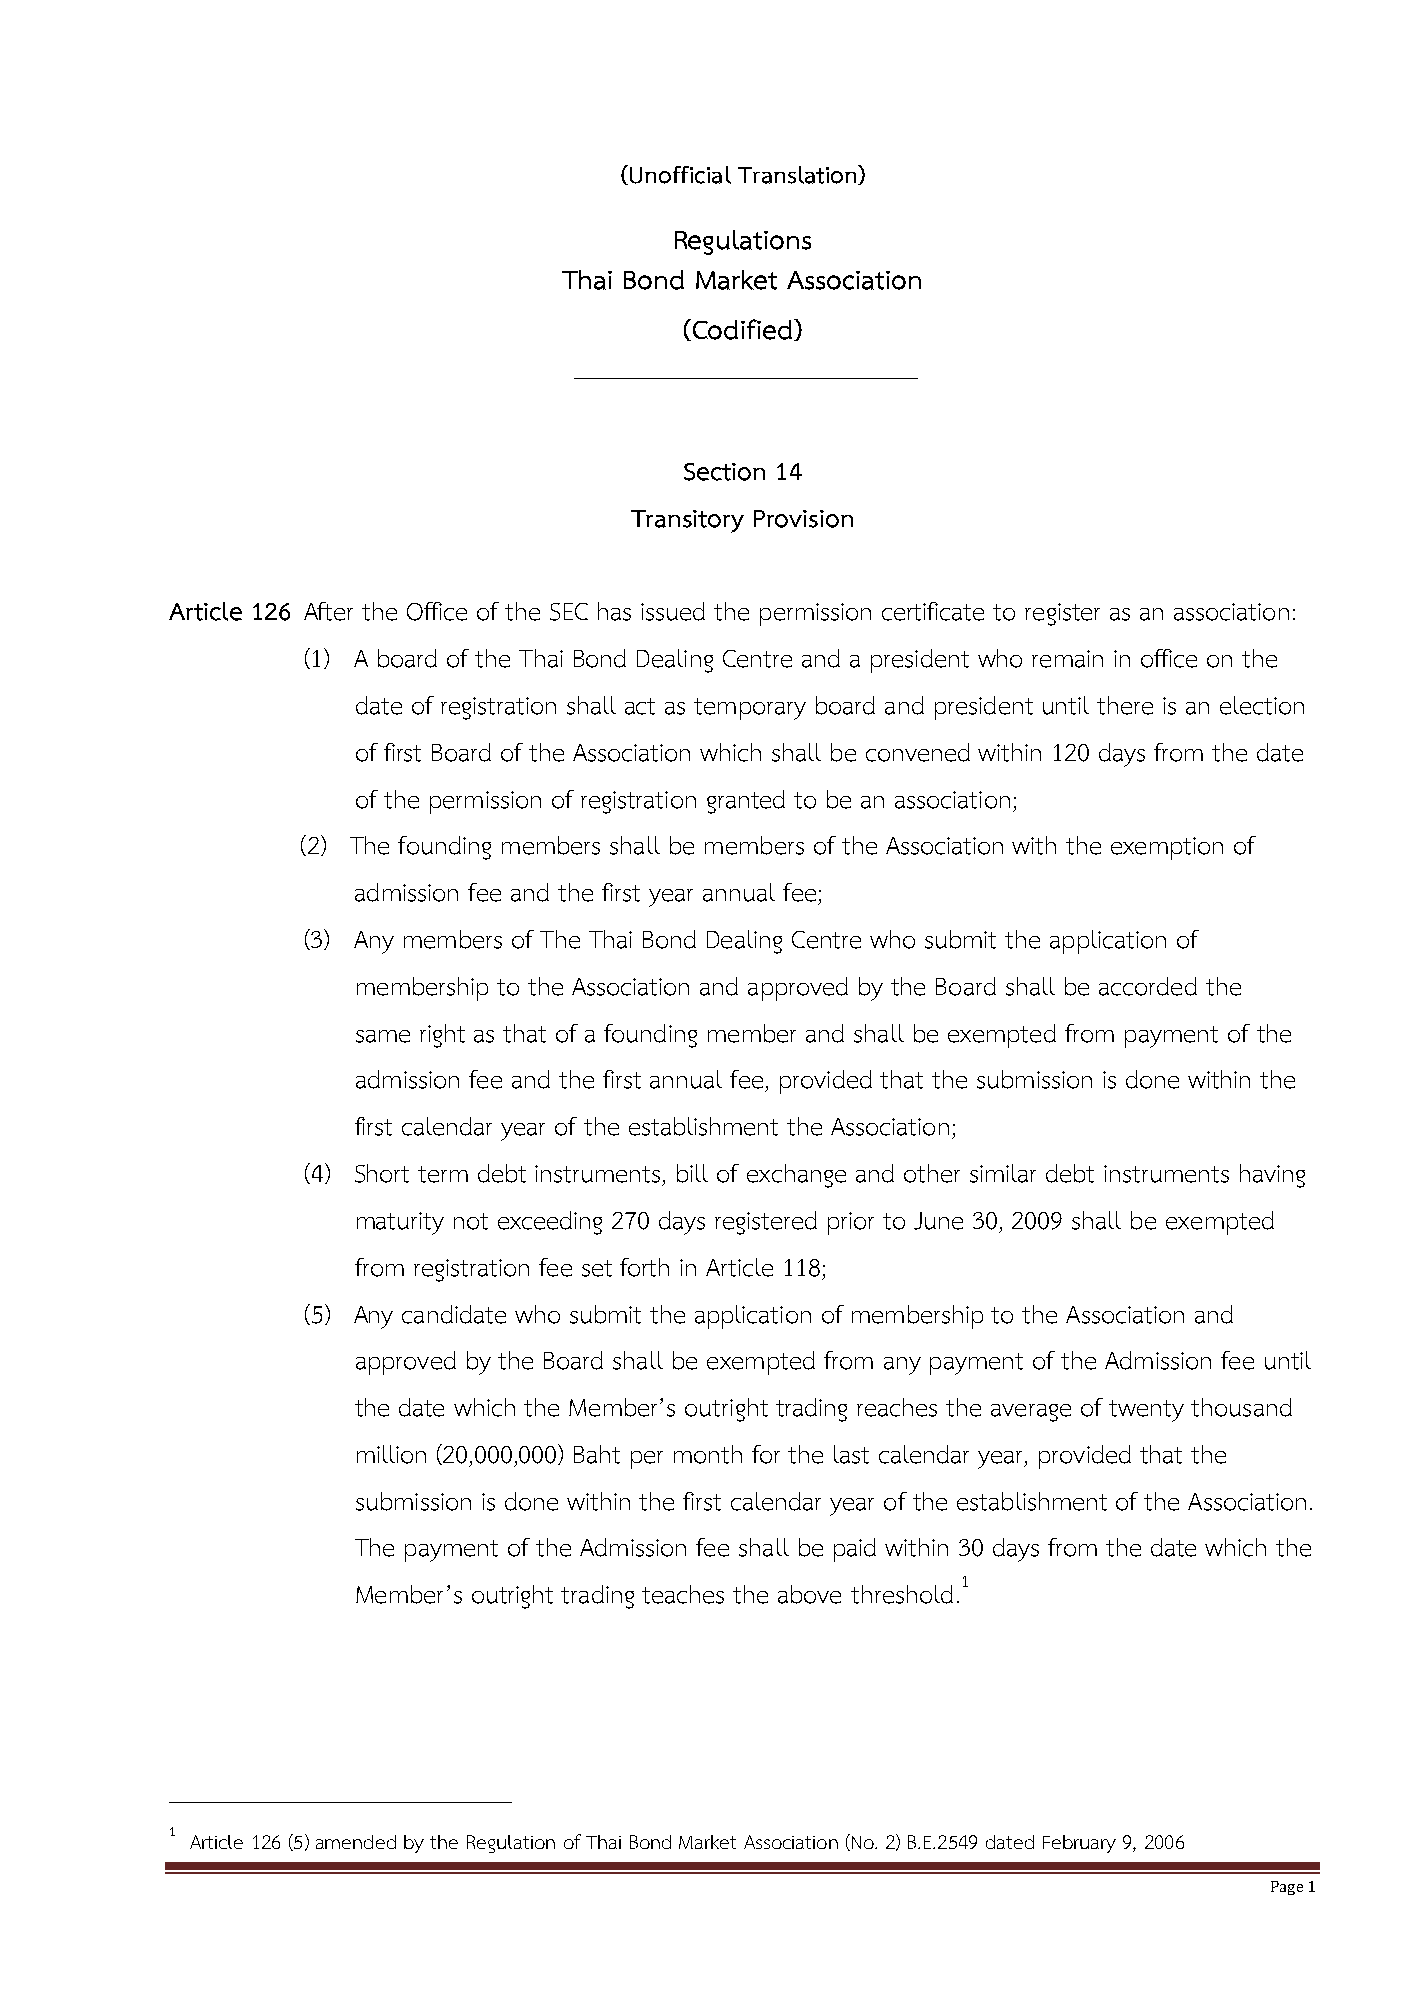 The image size is (1418, 2004). I want to click on amended, so click(356, 1842).
